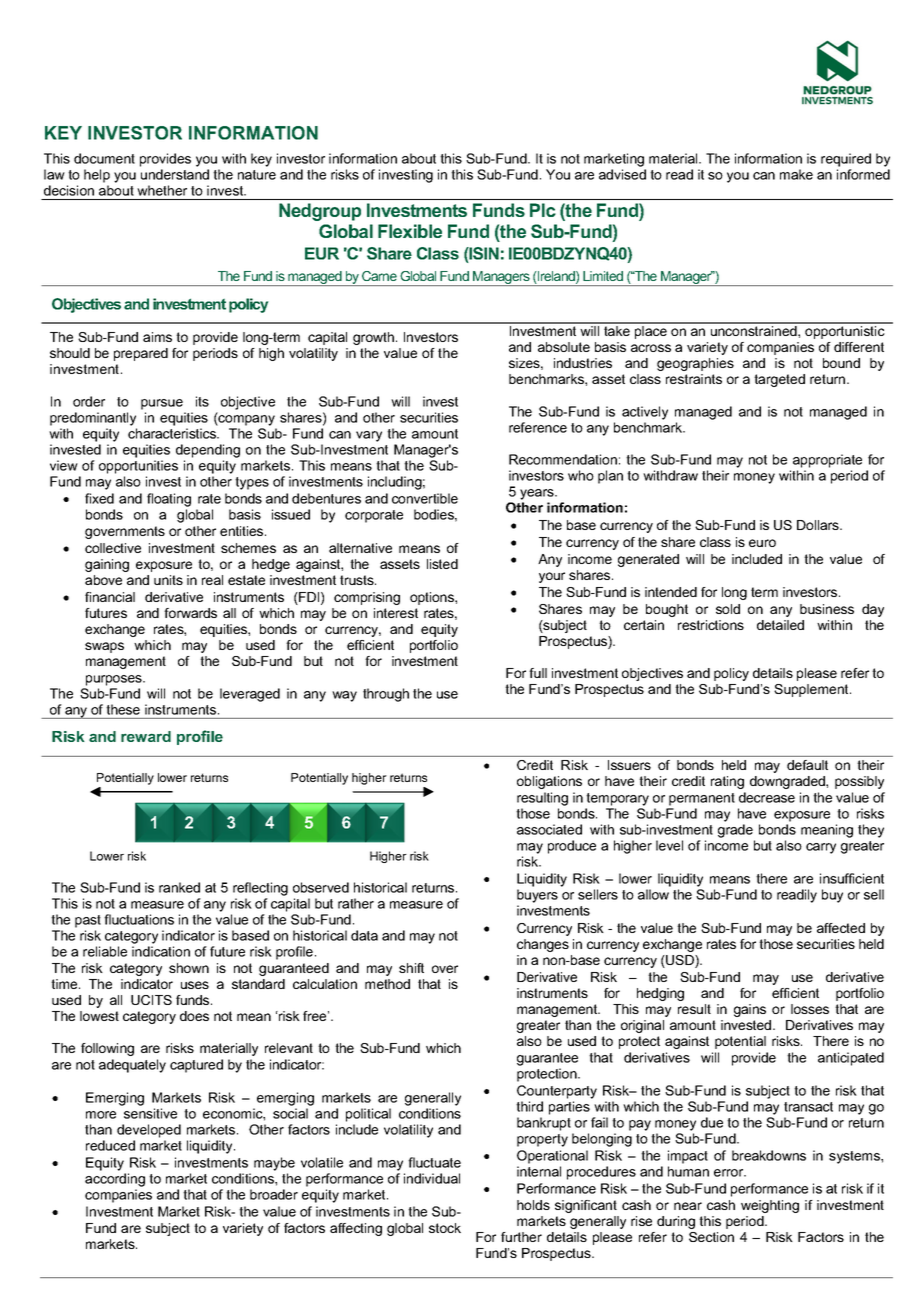  I want to click on Flexible, so click(410, 231).
